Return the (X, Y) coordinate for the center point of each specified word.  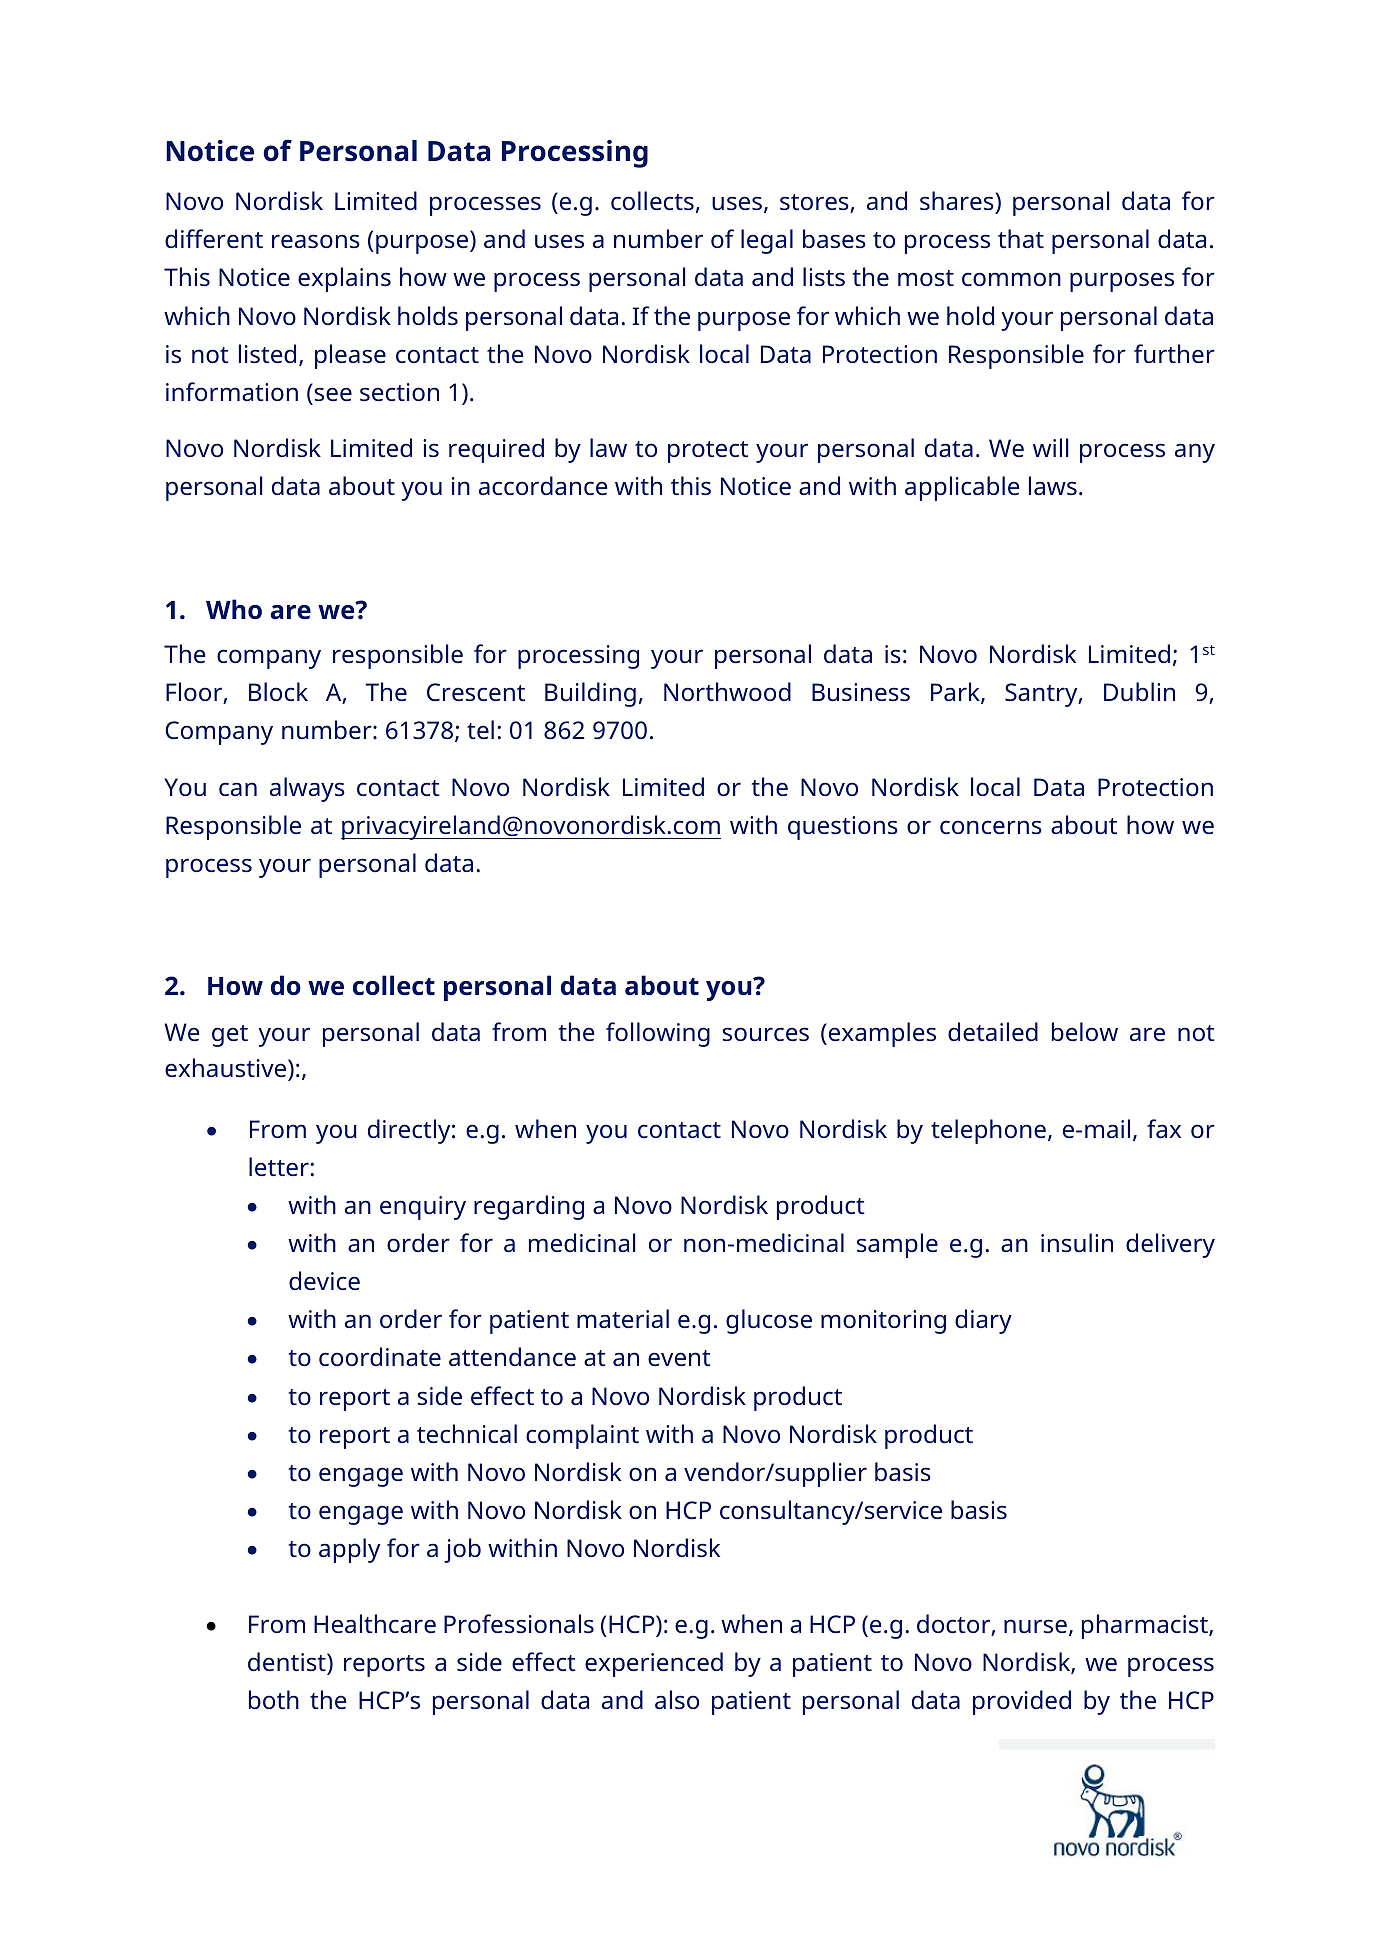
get (230, 1036)
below (1085, 1031)
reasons (316, 241)
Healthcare (375, 1623)
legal (767, 241)
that (1021, 238)
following (658, 1034)
